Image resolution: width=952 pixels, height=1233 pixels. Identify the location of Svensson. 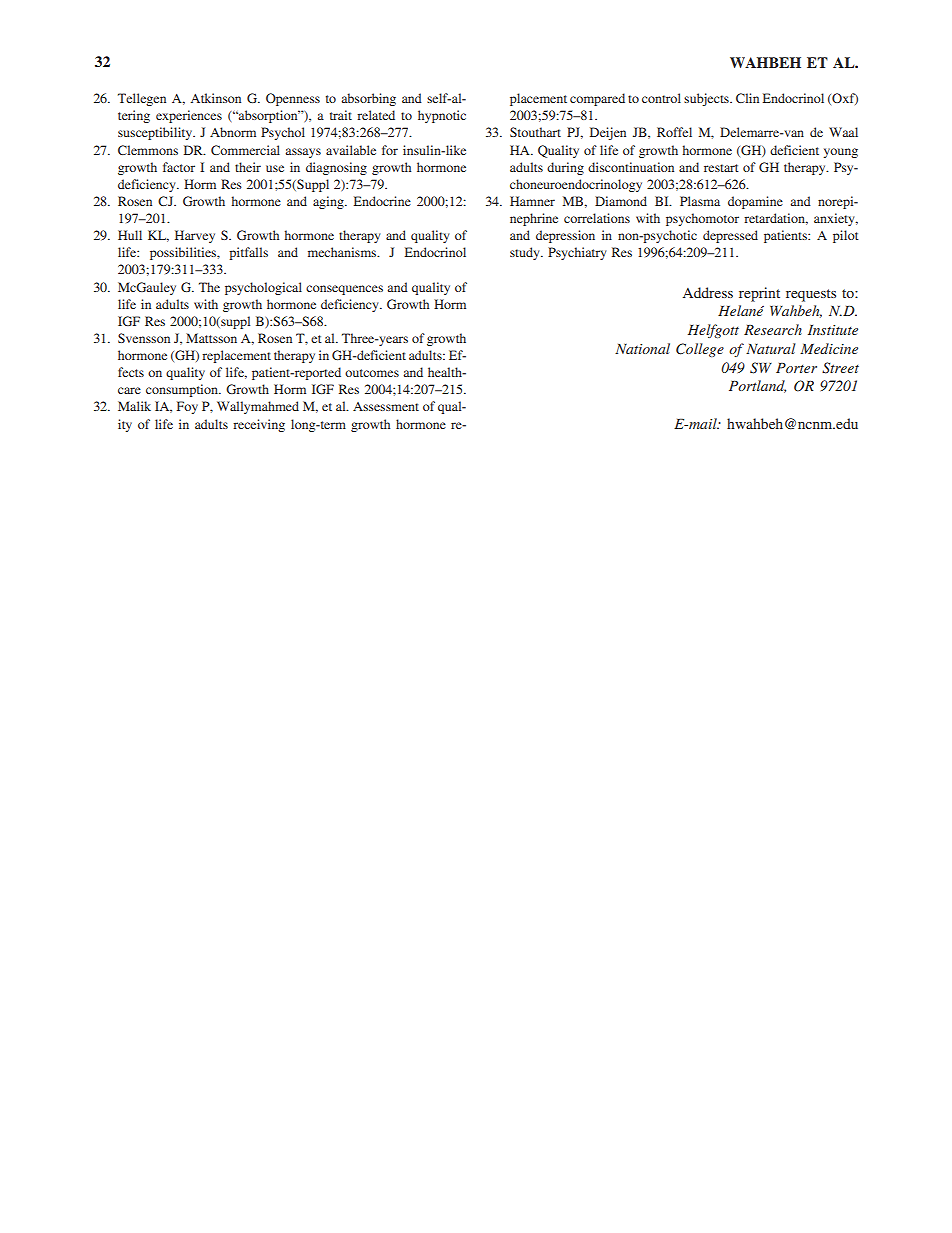
(144, 338).
